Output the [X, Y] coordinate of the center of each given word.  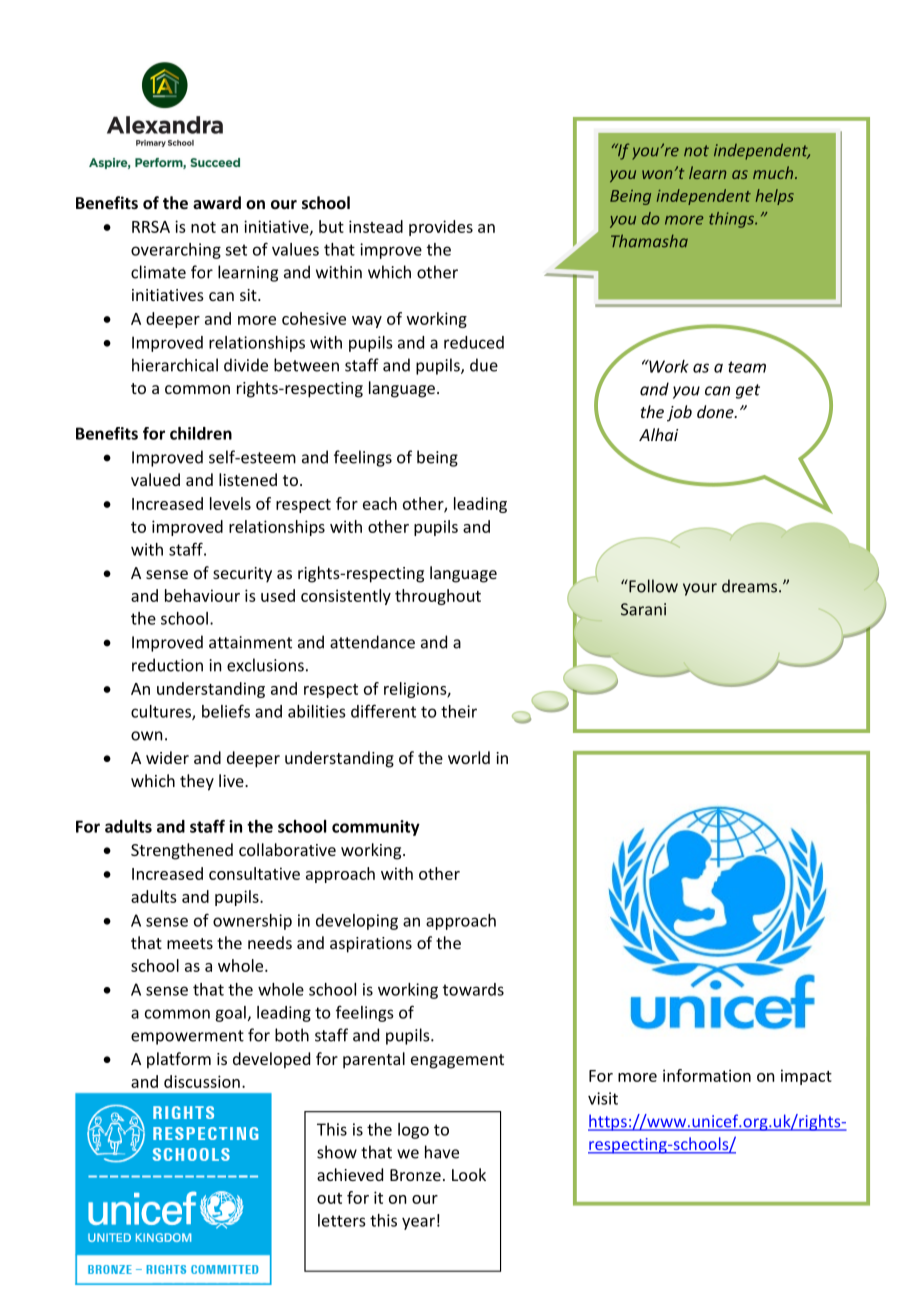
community [376, 828]
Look [469, 1174]
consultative [254, 873]
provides [441, 228]
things [733, 220]
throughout [438, 597]
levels [230, 503]
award [217, 202]
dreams [751, 586]
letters [341, 1220]
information [707, 1075]
